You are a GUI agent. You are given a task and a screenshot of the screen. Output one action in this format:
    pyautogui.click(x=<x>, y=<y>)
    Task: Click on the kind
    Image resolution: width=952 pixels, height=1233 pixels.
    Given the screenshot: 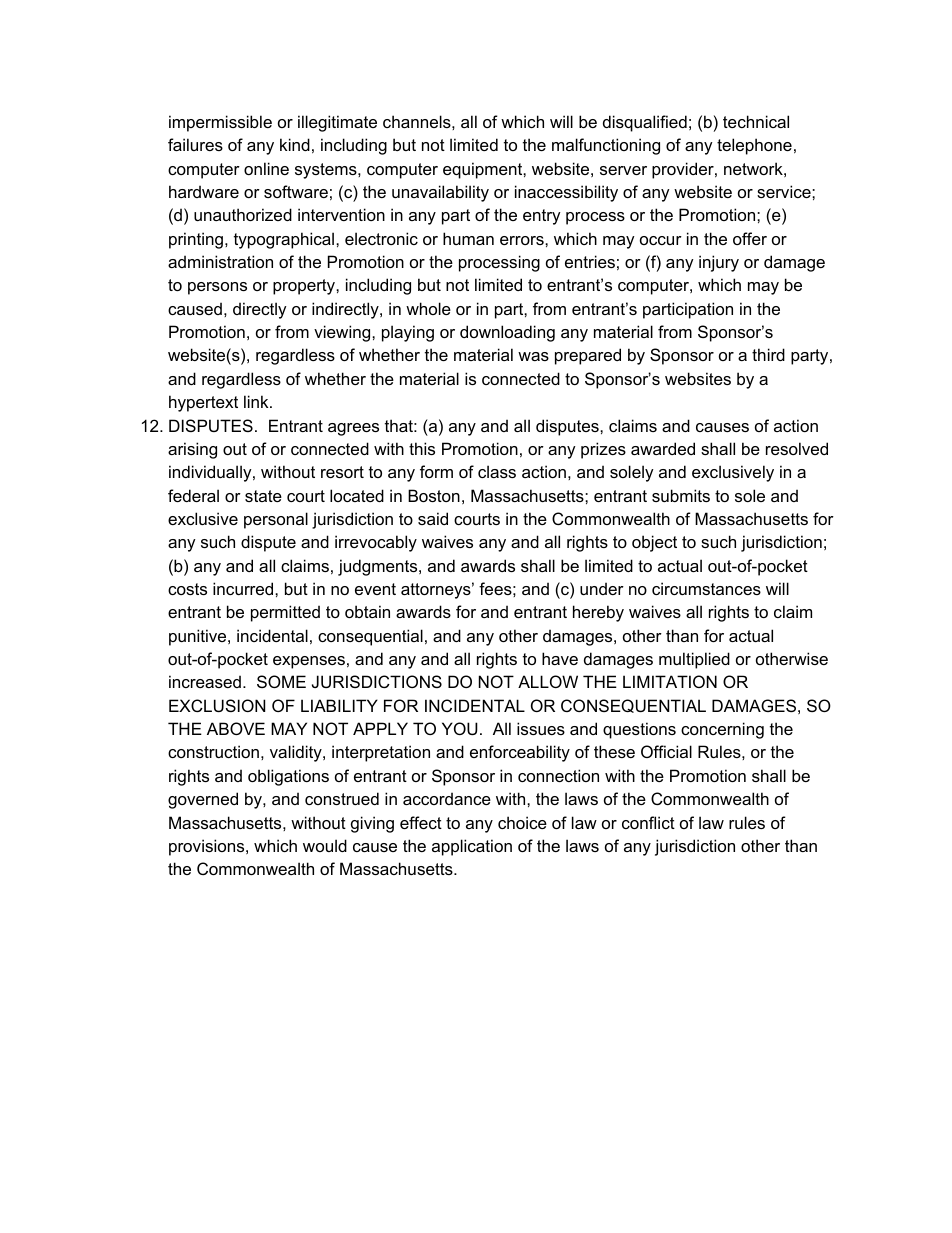 What is the action you would take?
    pyautogui.click(x=295, y=144)
